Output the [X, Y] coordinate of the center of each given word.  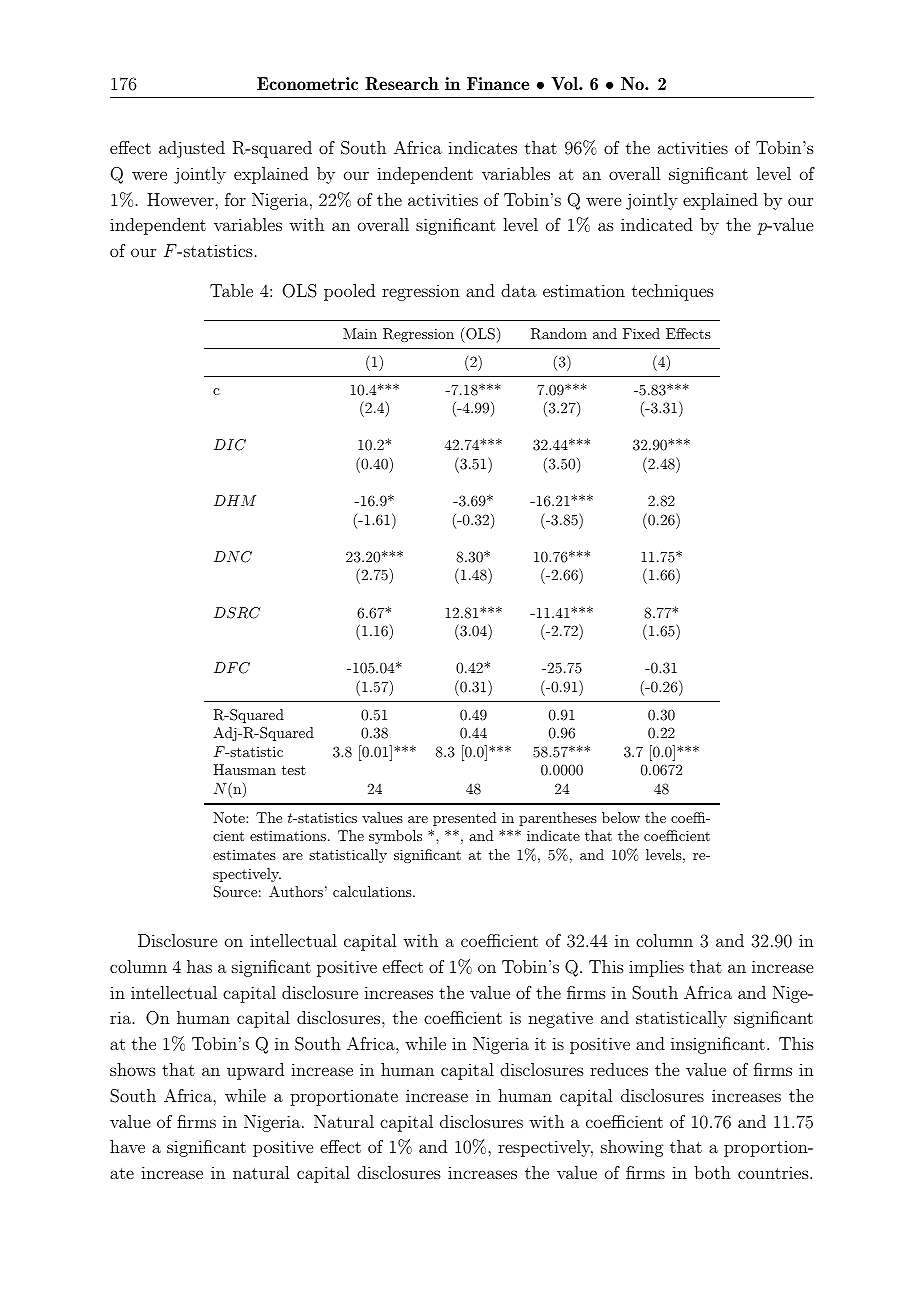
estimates [244, 855]
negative [560, 1019]
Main [360, 333]
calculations [373, 891]
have [127, 1146]
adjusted [192, 149]
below [621, 817]
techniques [673, 292]
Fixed [641, 333]
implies [656, 968]
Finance [498, 83]
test [294, 770]
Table [231, 290]
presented [465, 819]
